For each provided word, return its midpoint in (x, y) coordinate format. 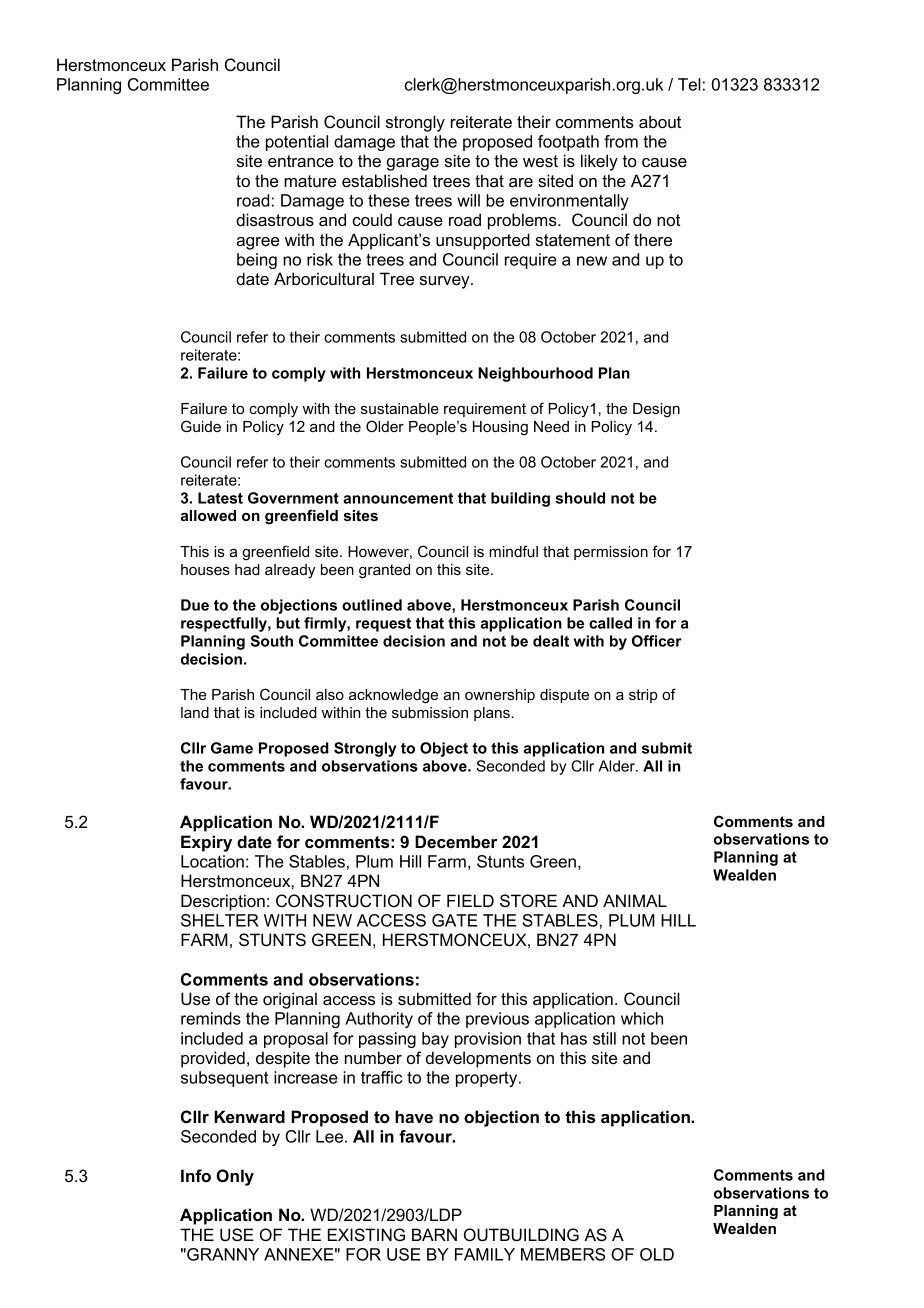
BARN (434, 1234)
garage (413, 164)
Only (235, 1177)
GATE (455, 920)
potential (297, 143)
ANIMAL (635, 900)
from (621, 141)
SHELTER (220, 920)
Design (656, 410)
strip (643, 696)
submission (430, 712)
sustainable (400, 408)
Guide (201, 426)
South (271, 641)
